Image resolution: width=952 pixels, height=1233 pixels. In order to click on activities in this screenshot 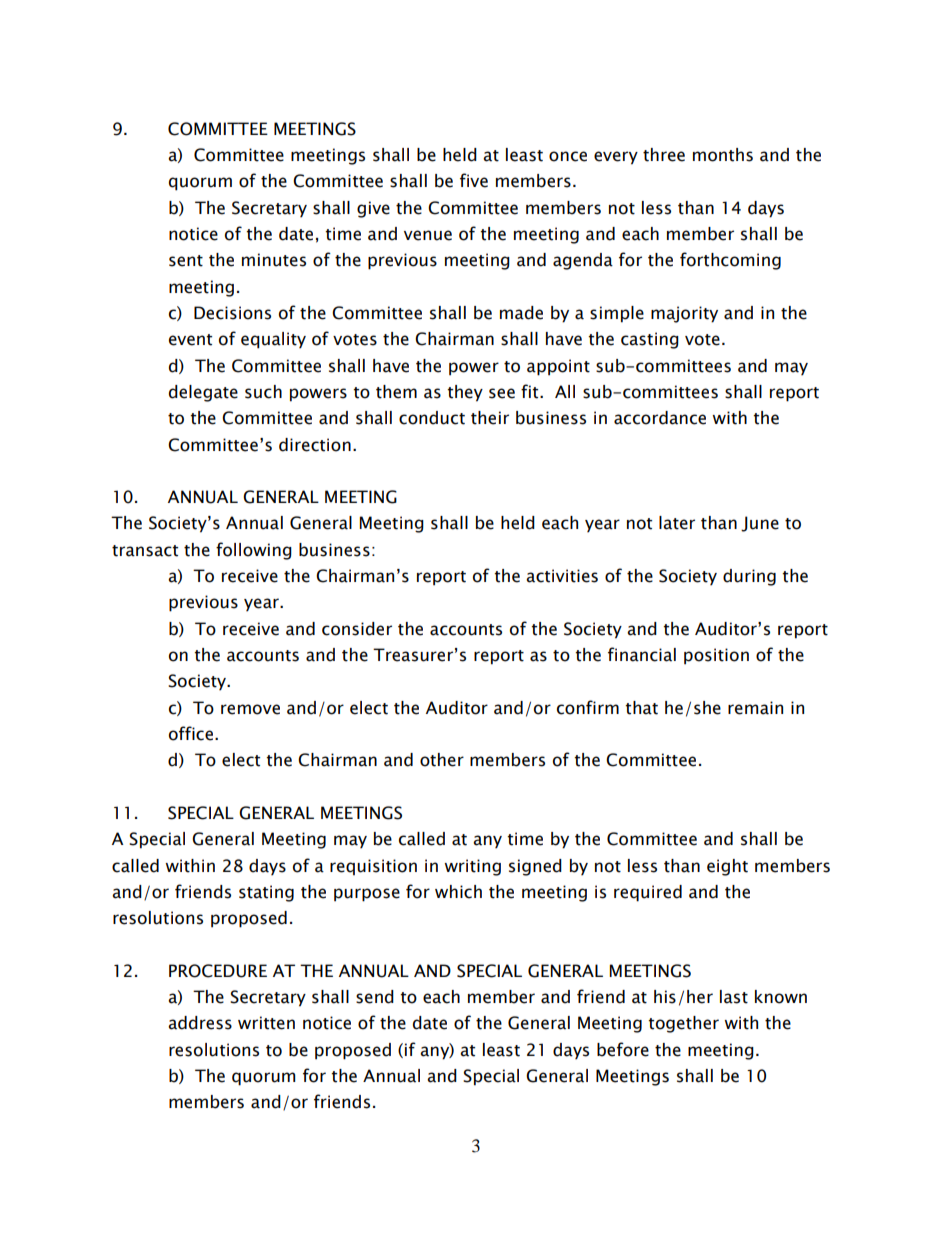, I will do `click(562, 576)`.
